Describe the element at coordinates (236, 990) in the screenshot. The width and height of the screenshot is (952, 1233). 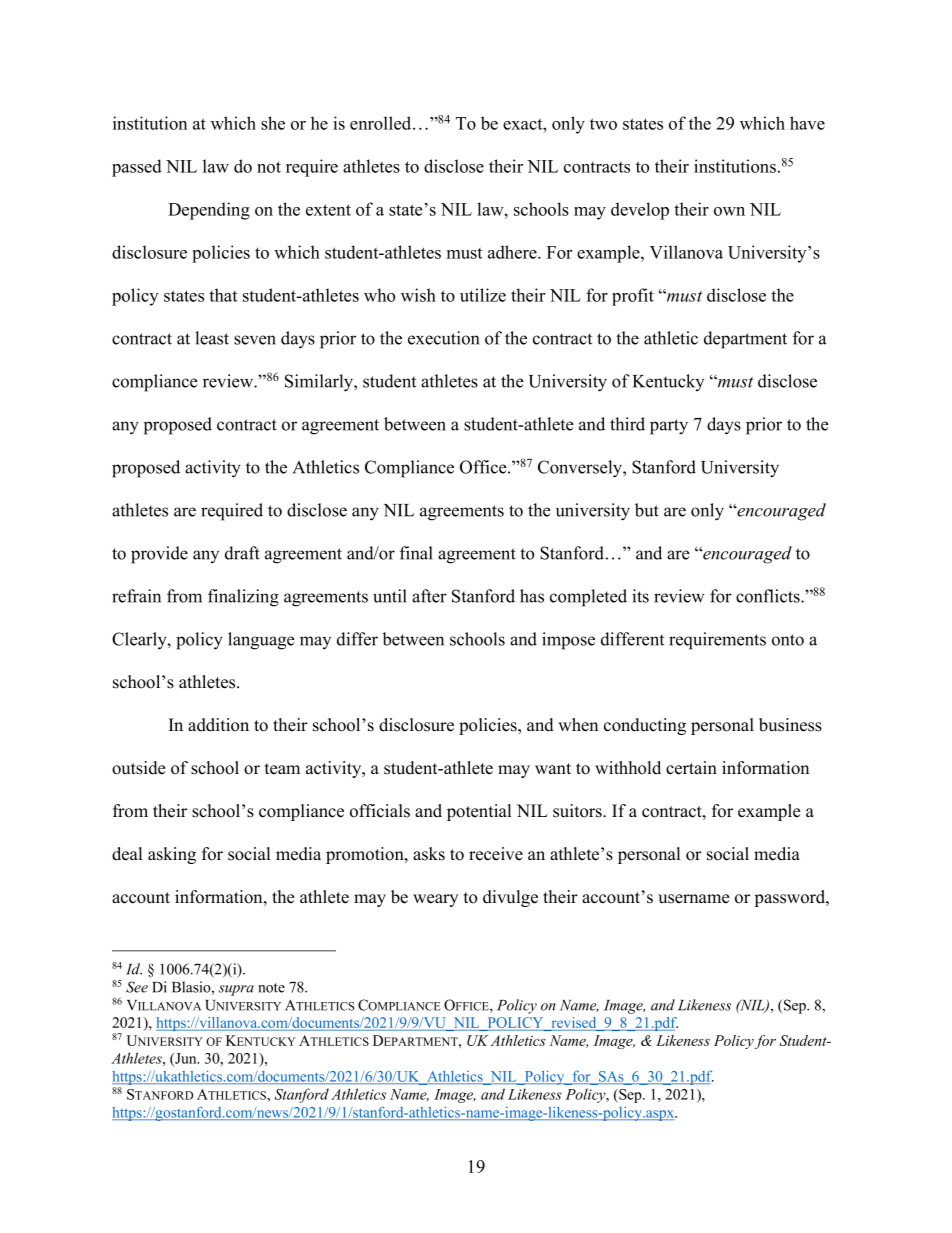
I see `supra` at that location.
